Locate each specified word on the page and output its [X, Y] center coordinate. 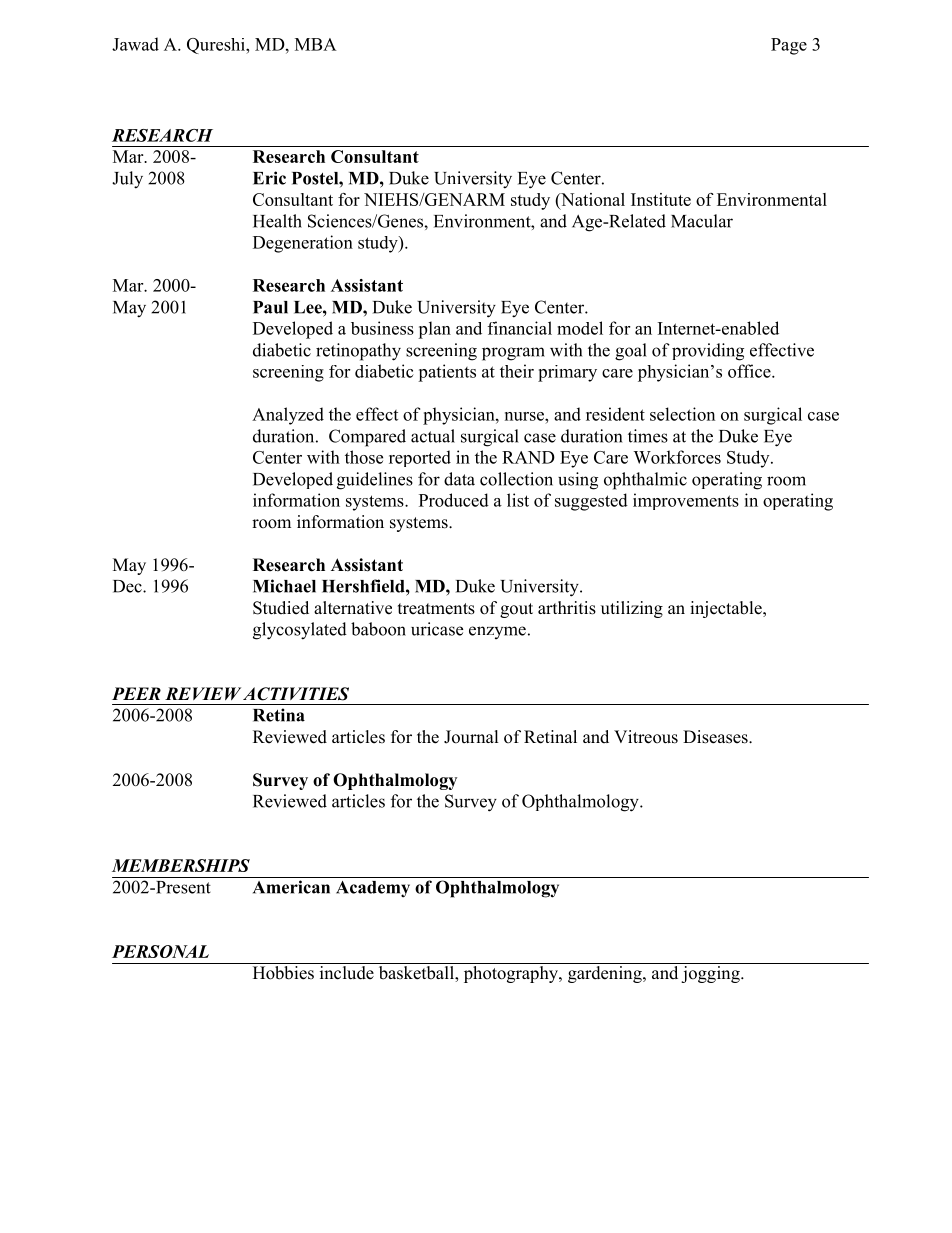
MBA [316, 44]
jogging [711, 974]
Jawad [135, 44]
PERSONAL [160, 951]
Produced [454, 500]
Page [789, 46]
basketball [417, 974]
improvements [686, 501]
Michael [284, 586]
